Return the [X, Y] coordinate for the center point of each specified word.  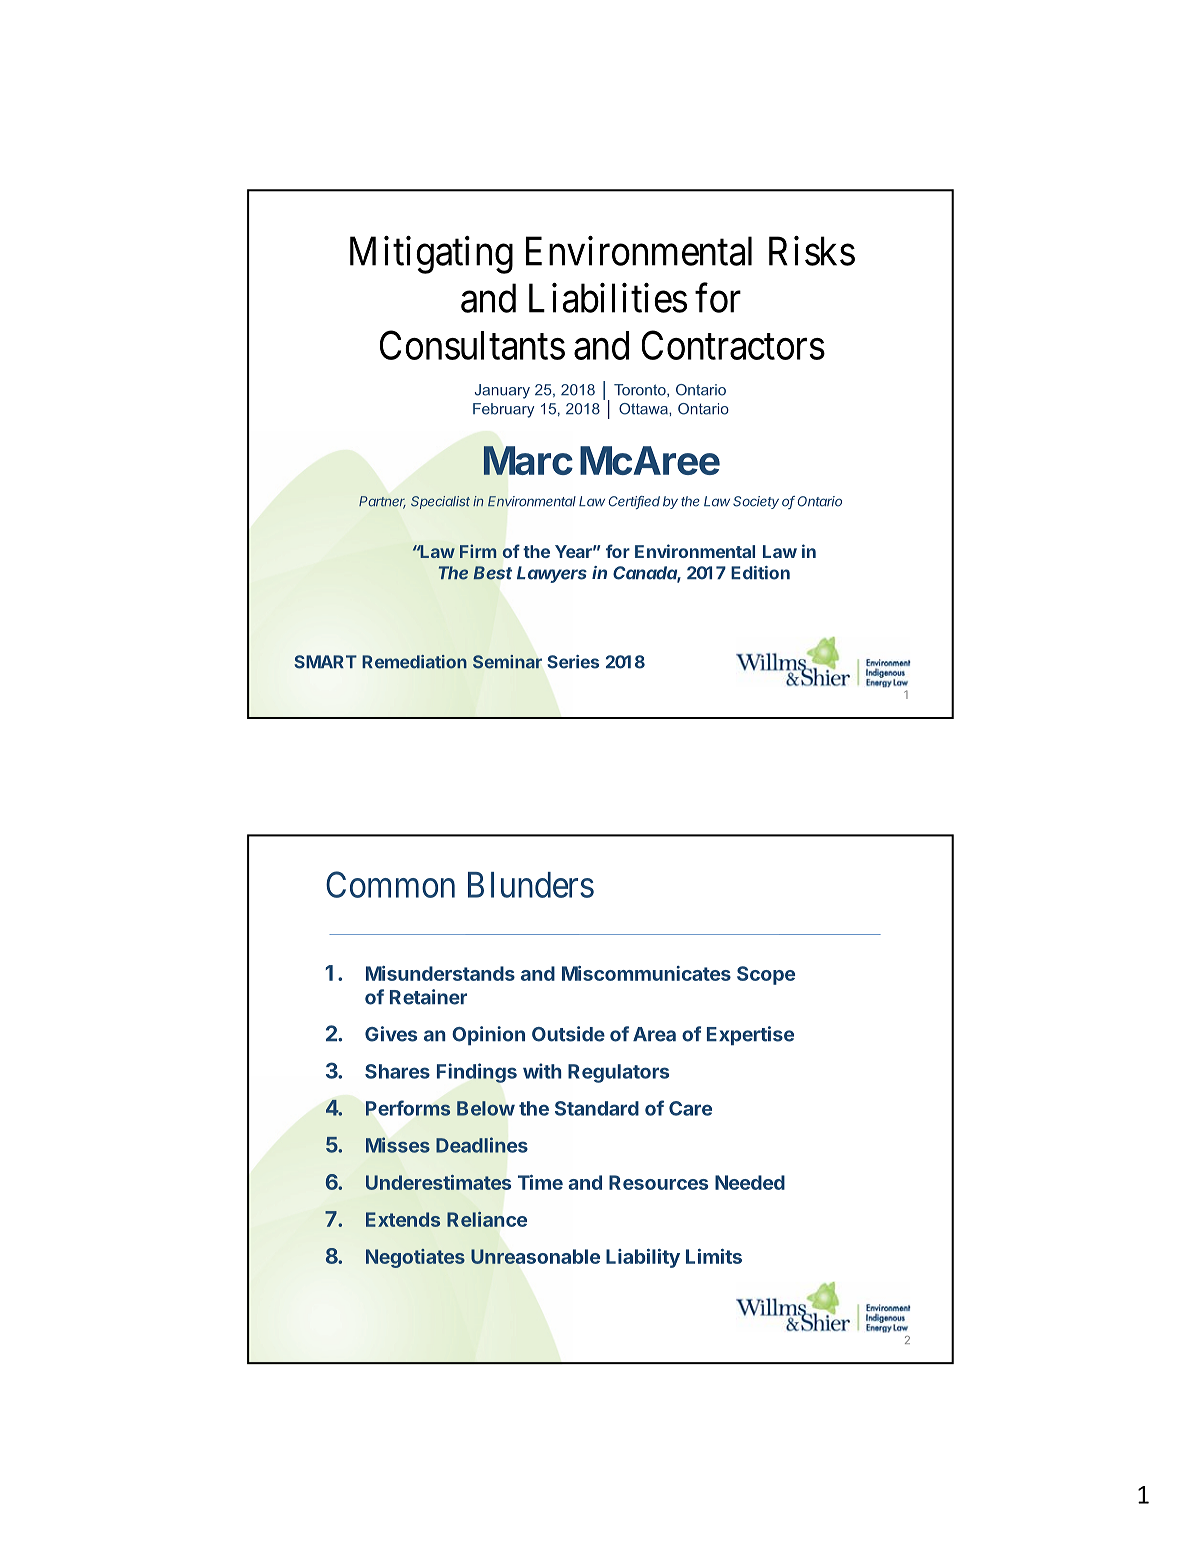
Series [573, 662]
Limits [714, 1256]
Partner [382, 502]
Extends [403, 1219]
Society [756, 502]
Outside [568, 1034]
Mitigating [431, 255]
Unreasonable [535, 1256]
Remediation [414, 662]
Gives [391, 1034]
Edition [760, 573]
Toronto [641, 390]
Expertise [750, 1036]
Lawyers [552, 574]
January [502, 391]
